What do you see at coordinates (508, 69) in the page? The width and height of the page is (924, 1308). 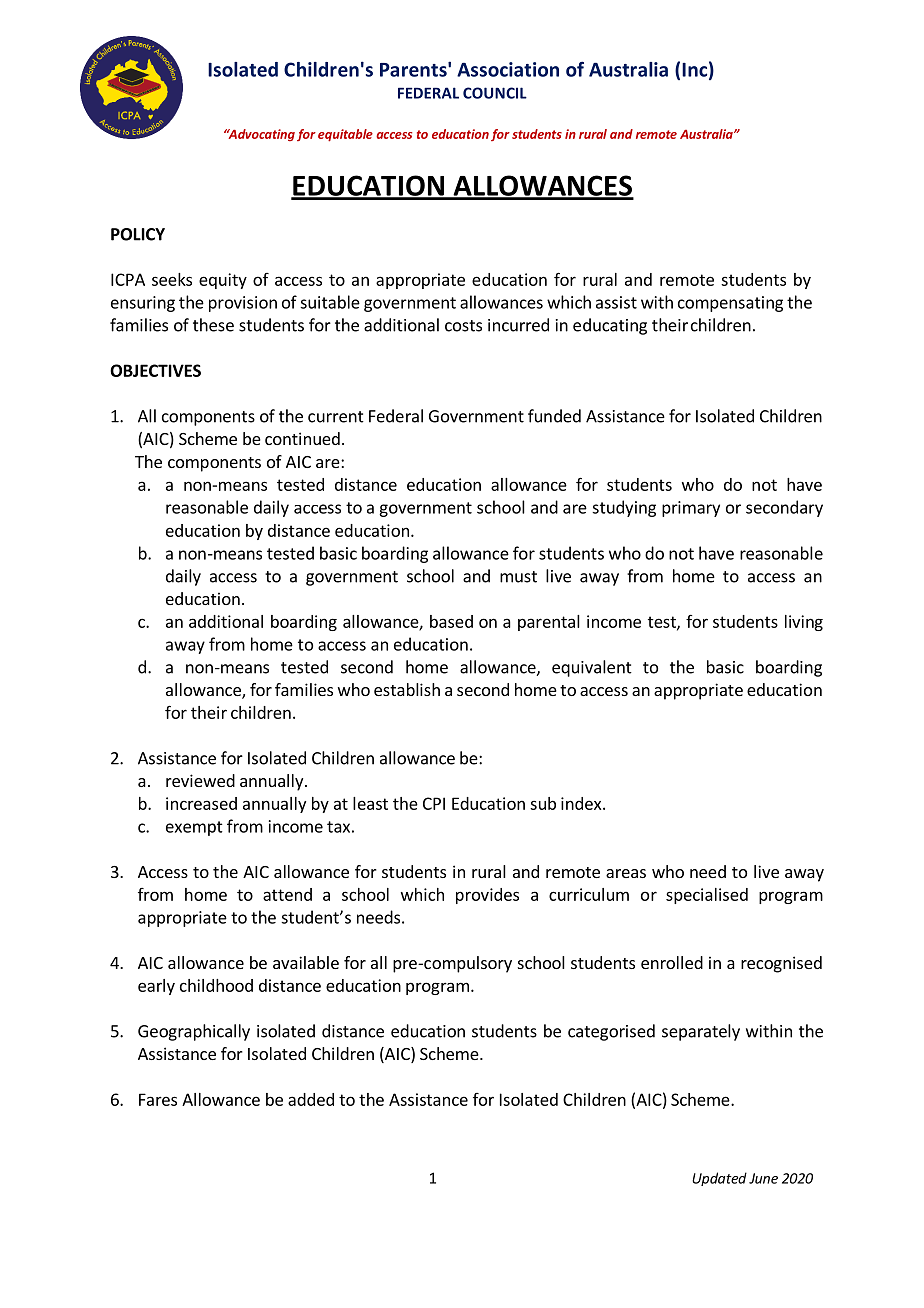 I see `Association` at bounding box center [508, 69].
